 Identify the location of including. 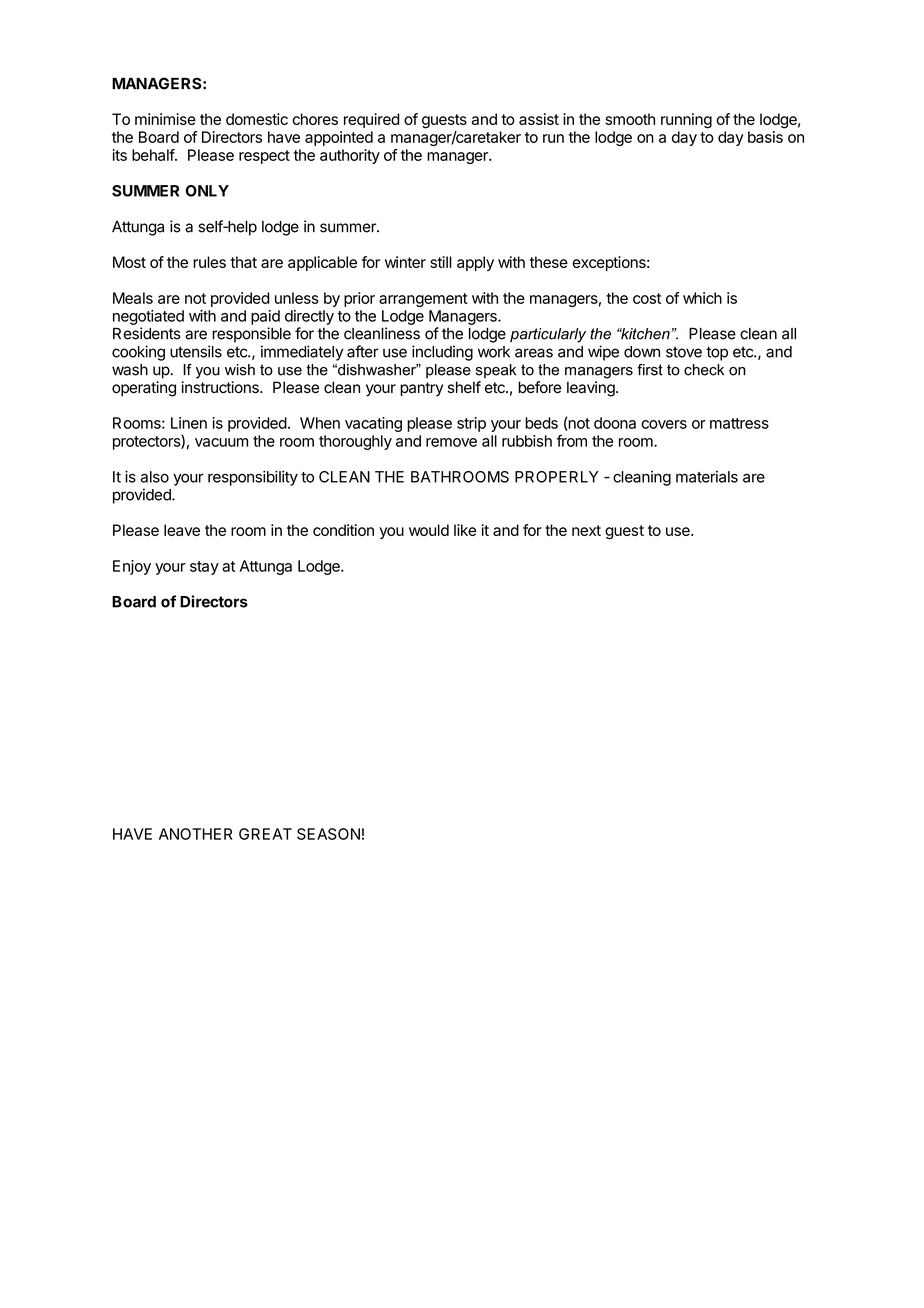
(442, 353).
